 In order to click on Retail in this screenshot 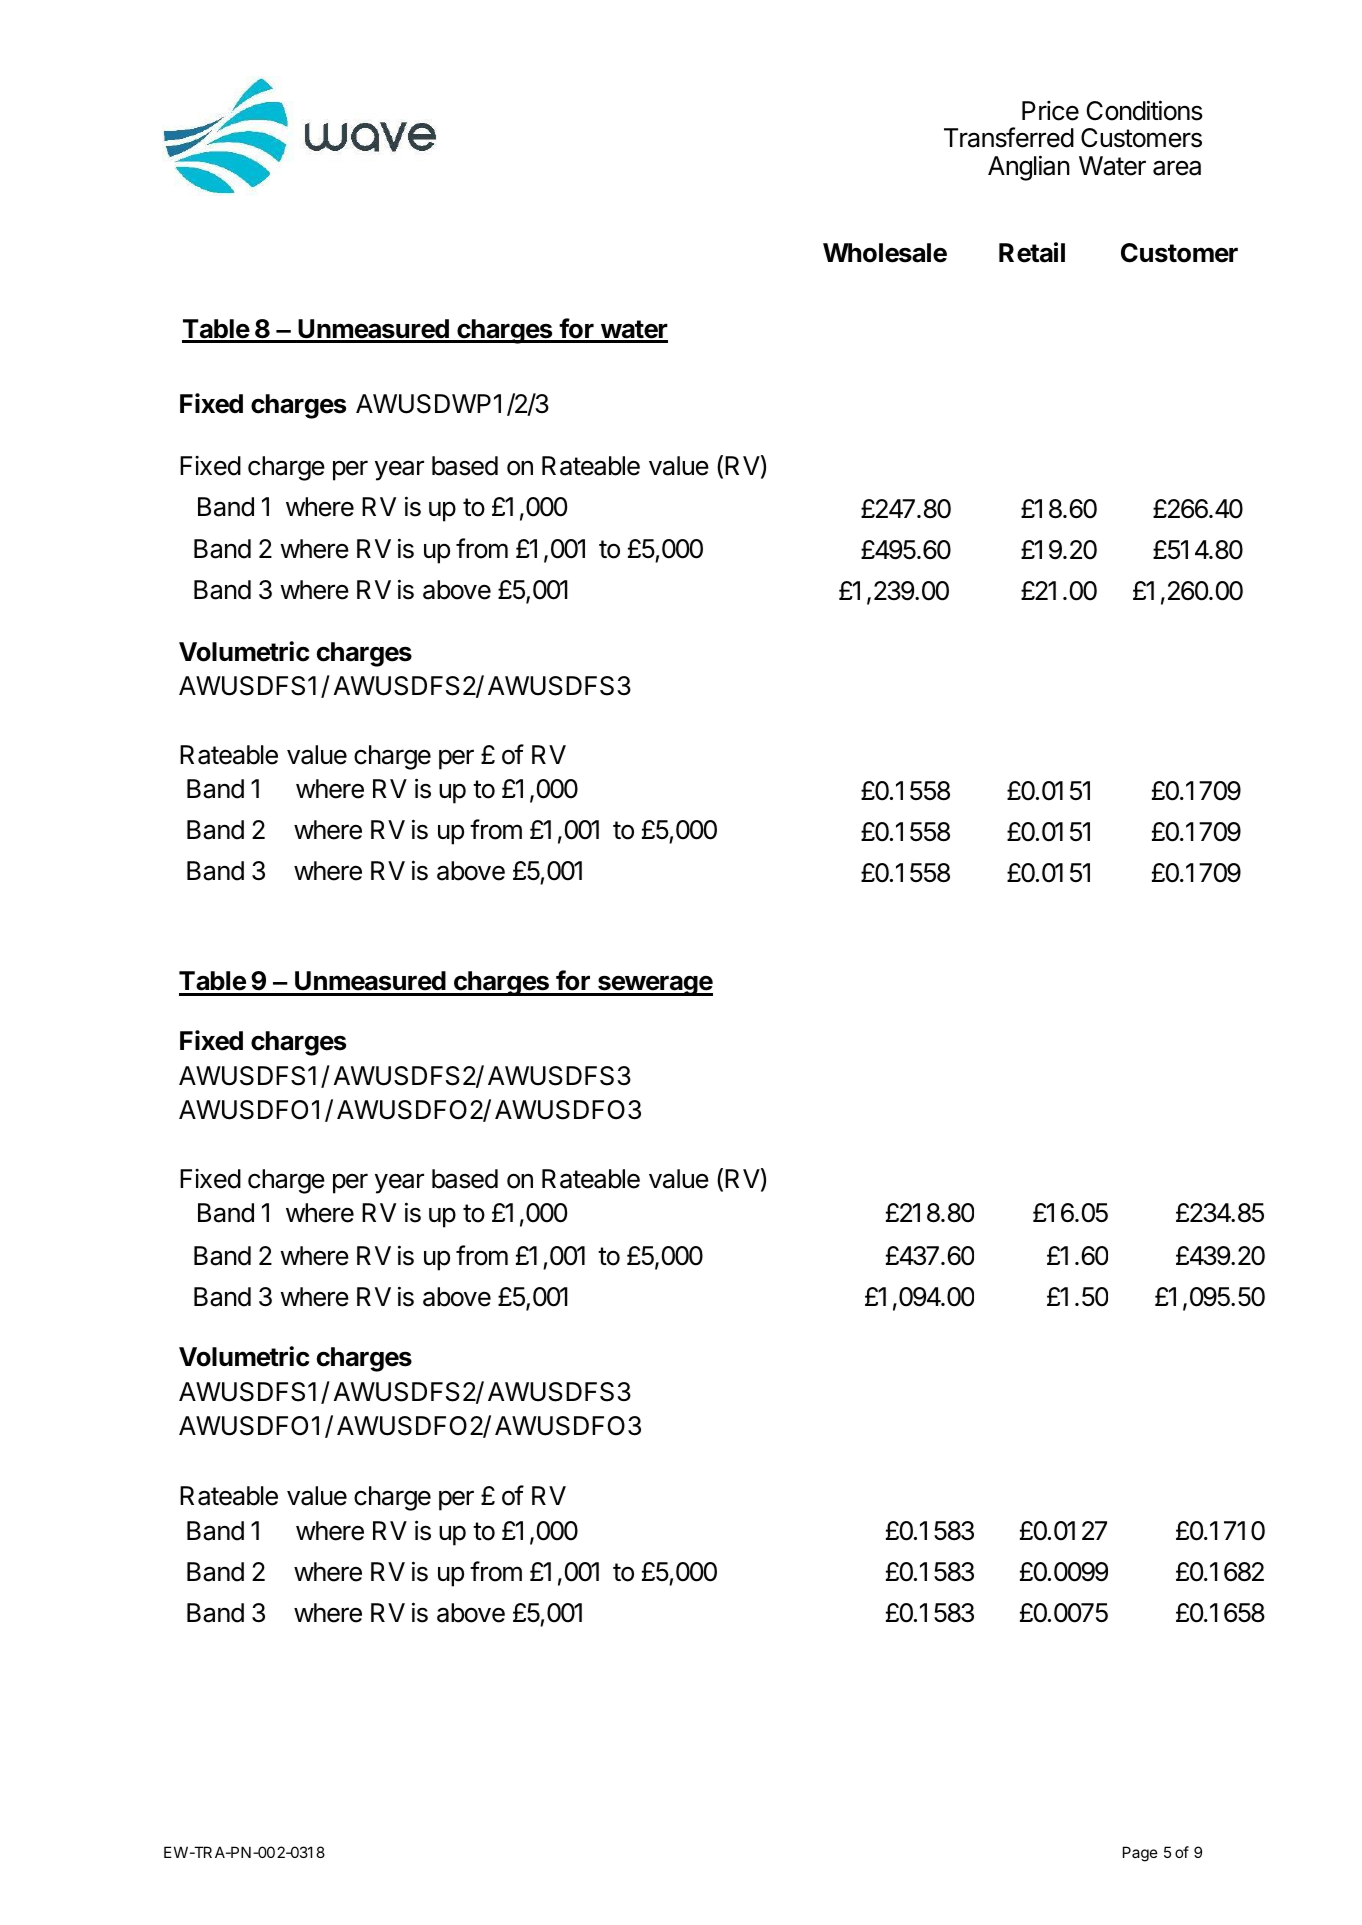, I will do `click(1032, 252)`.
